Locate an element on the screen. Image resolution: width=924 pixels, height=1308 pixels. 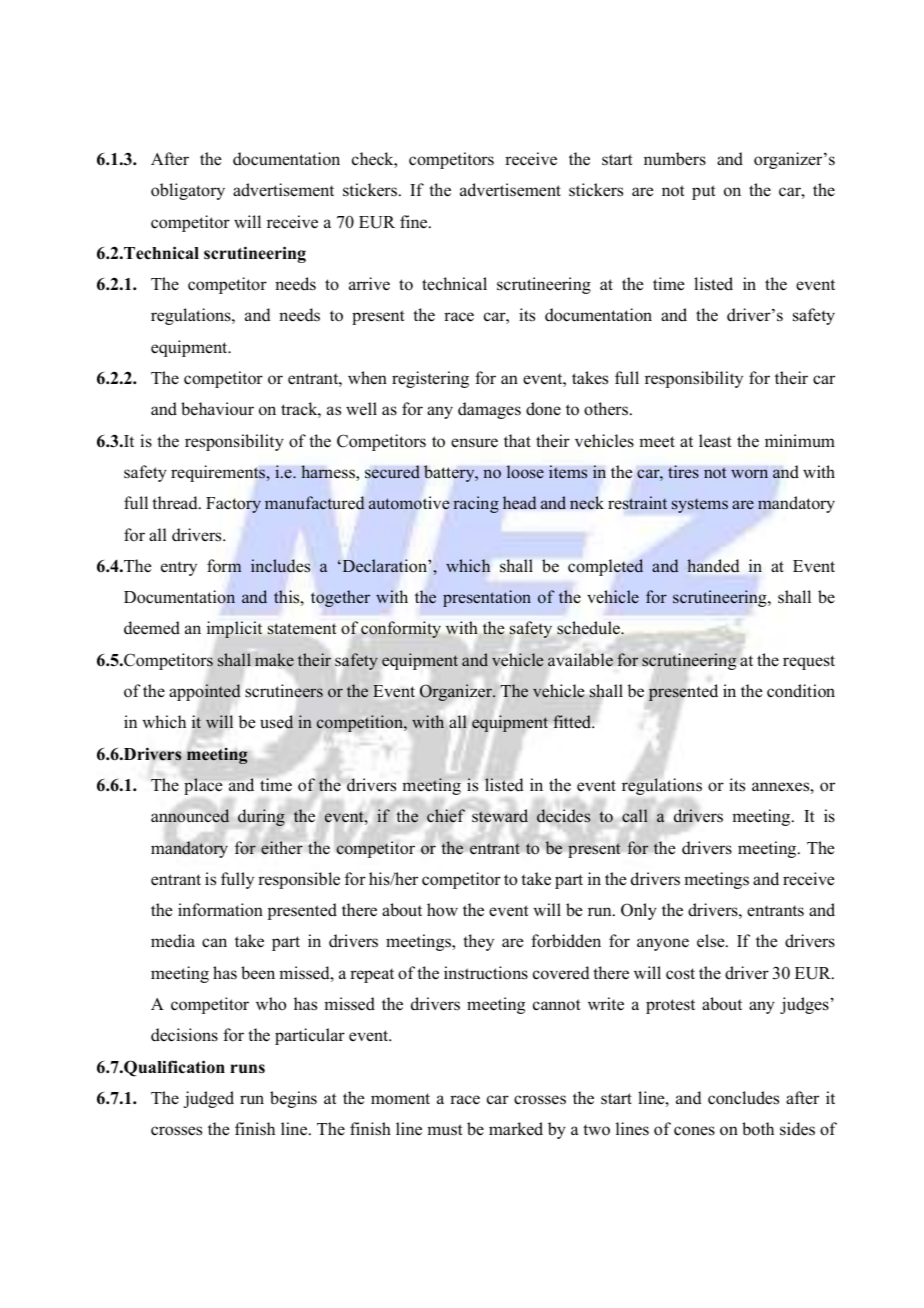
condition is located at coordinates (801, 691).
